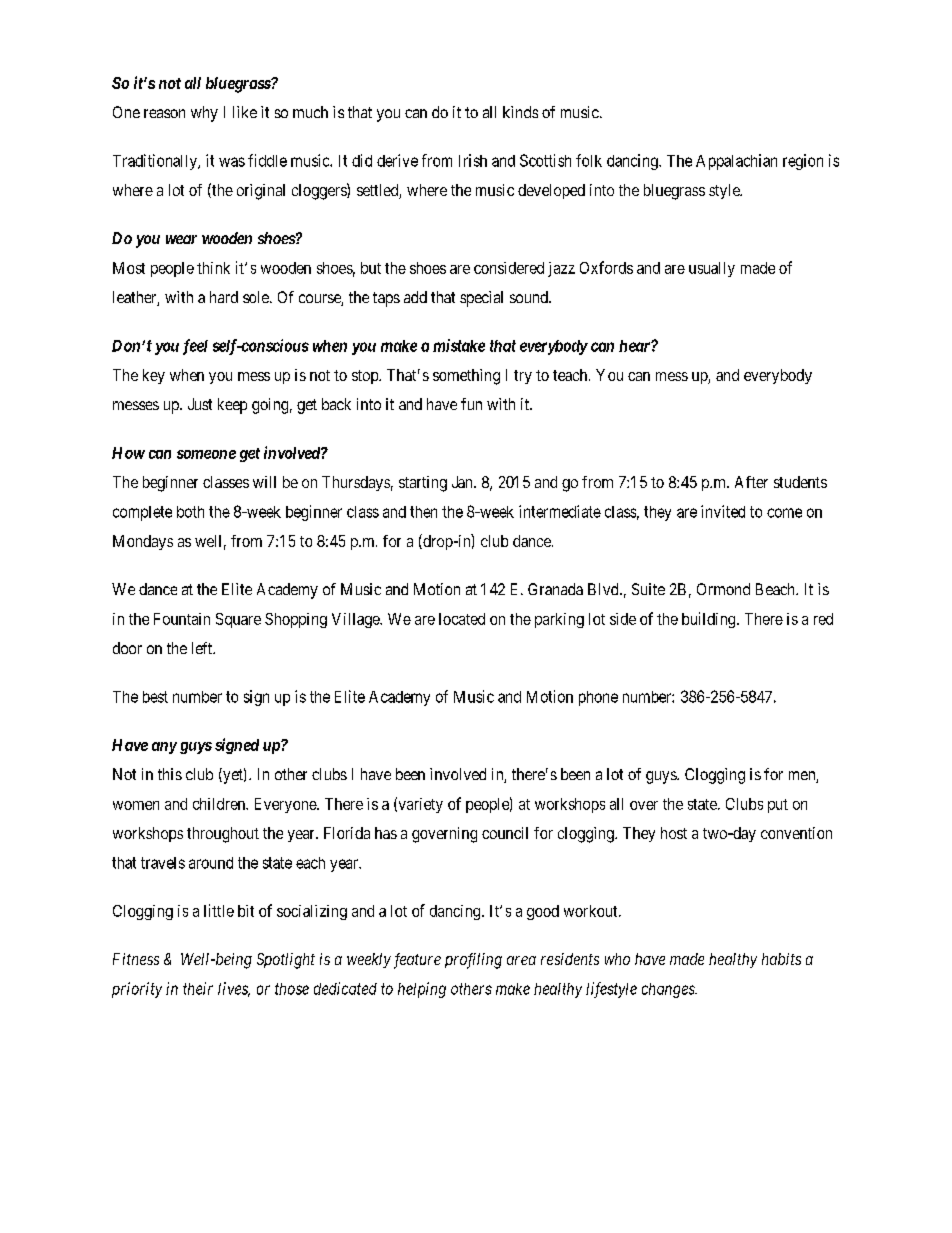 Image resolution: width=952 pixels, height=1233 pixels. I want to click on their, so click(198, 988).
